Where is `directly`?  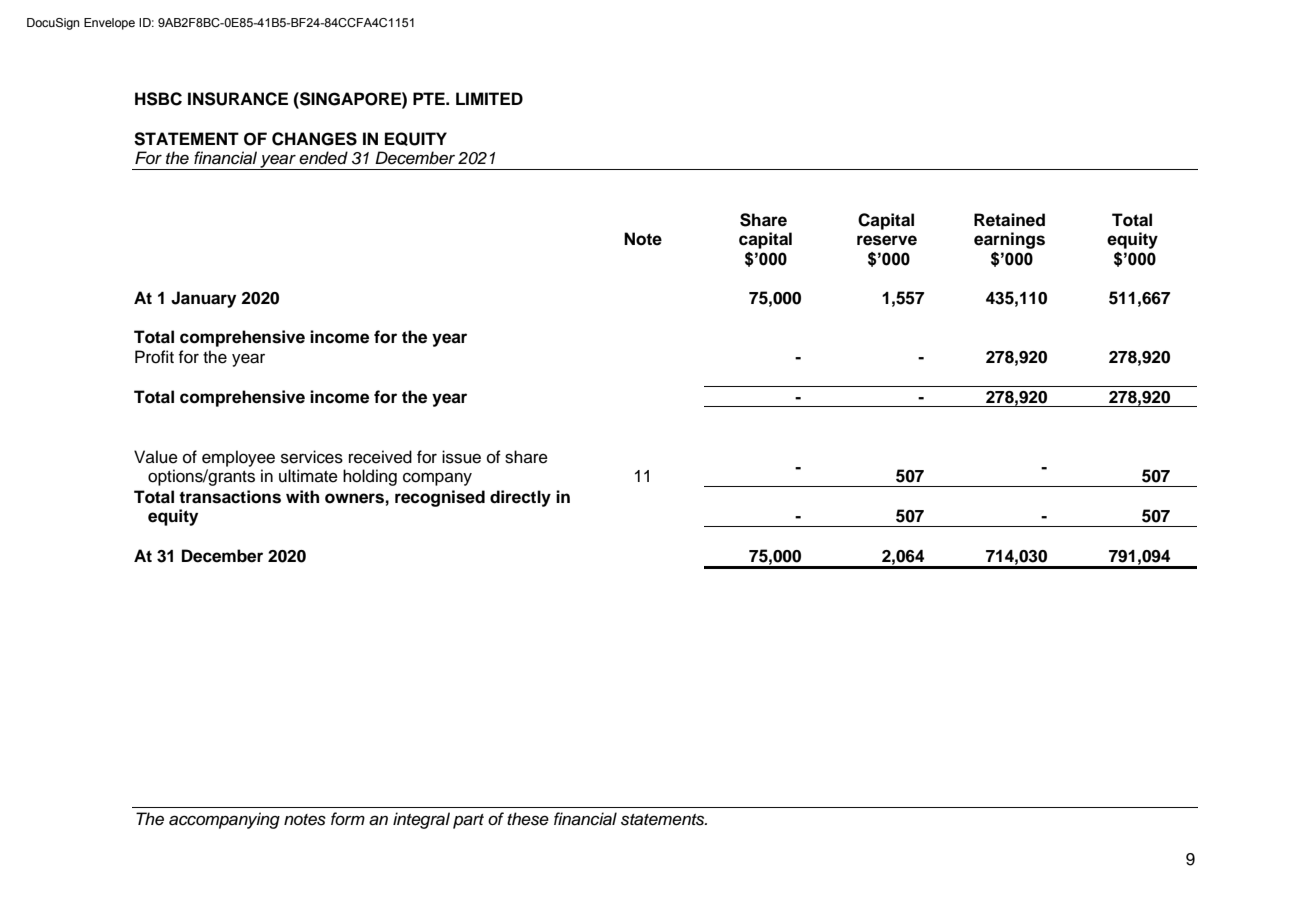 directly is located at coordinates (520, 498).
